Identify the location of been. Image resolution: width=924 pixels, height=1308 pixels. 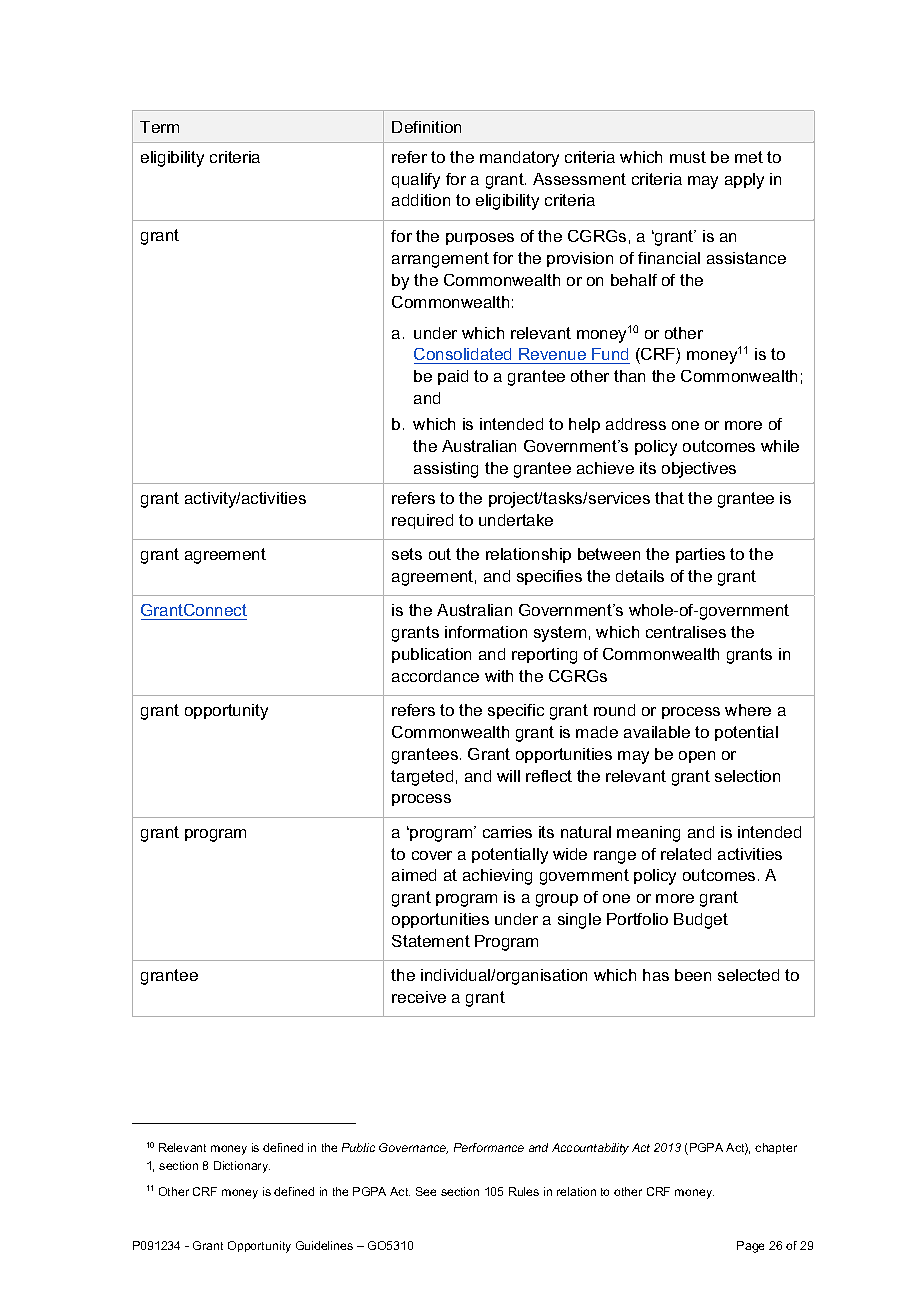
(693, 975).
